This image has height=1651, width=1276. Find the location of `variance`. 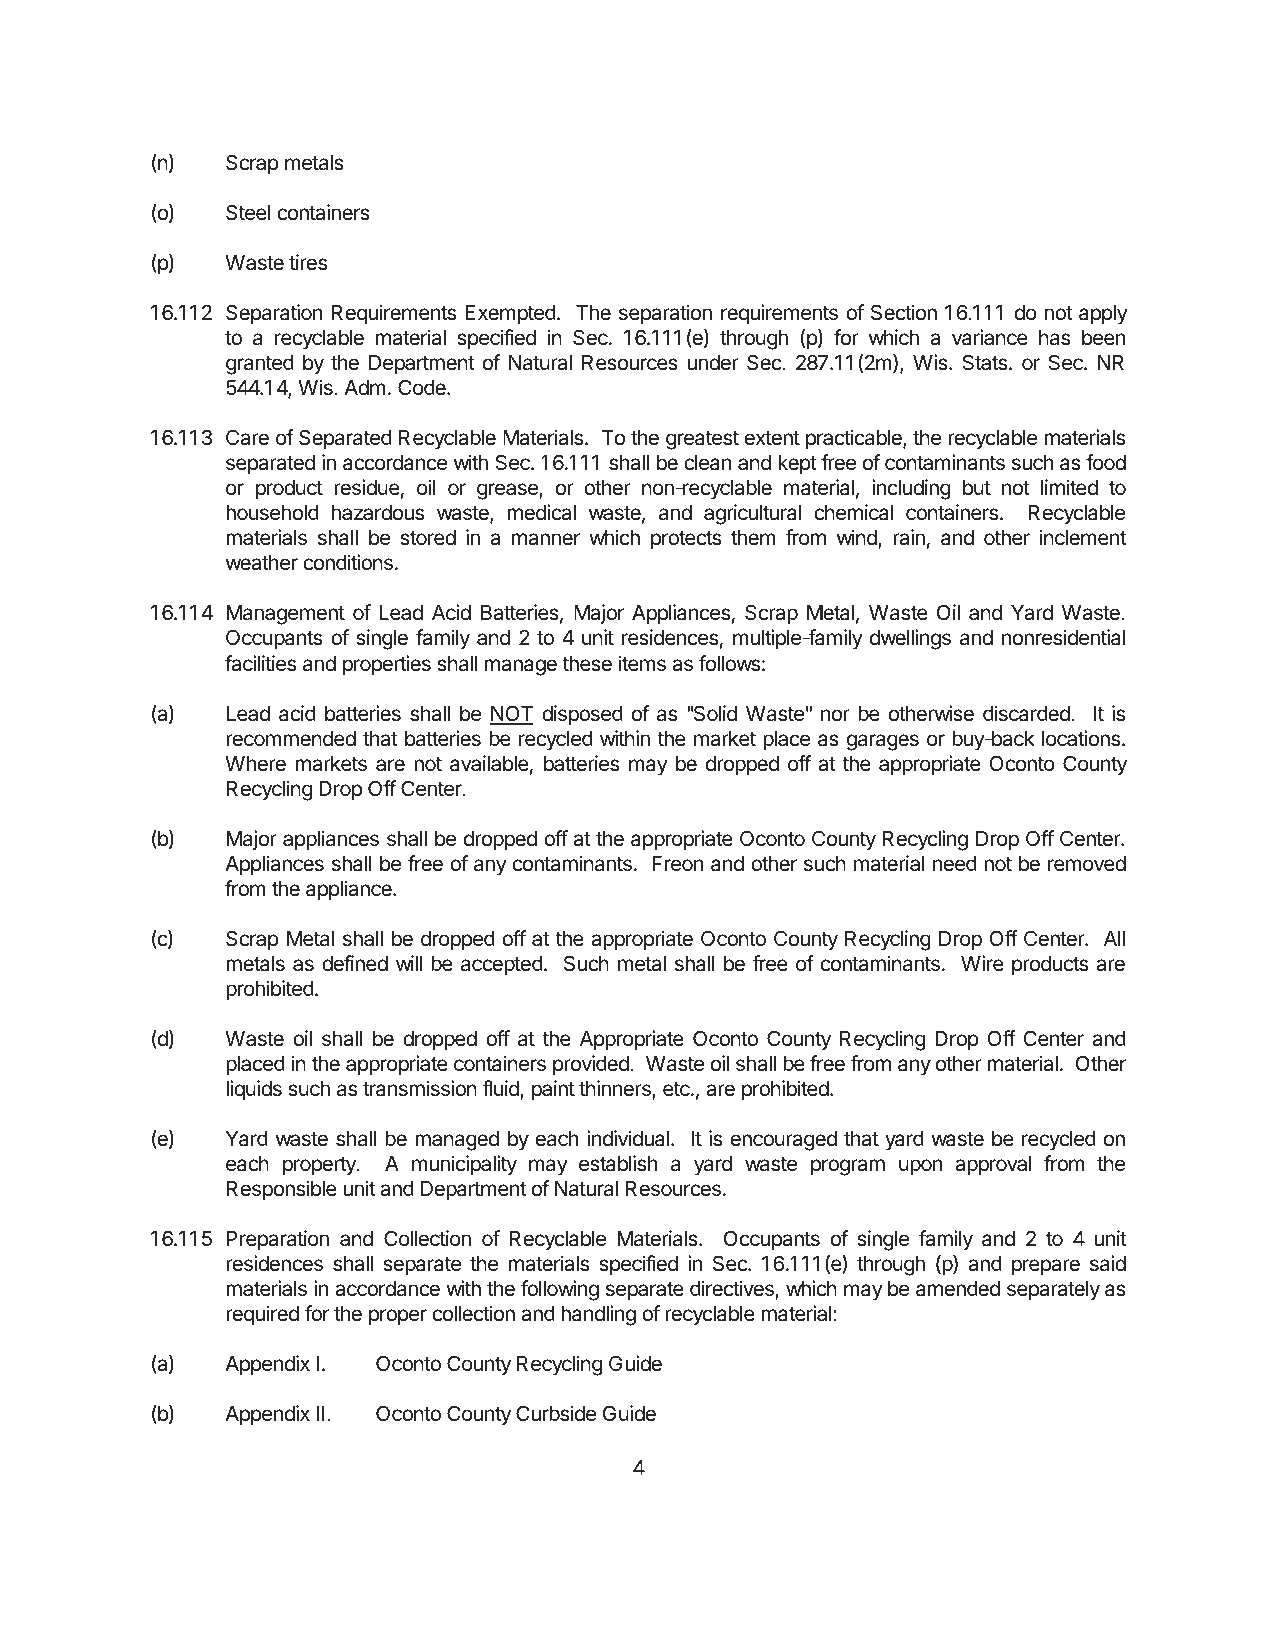

variance is located at coordinates (990, 337).
